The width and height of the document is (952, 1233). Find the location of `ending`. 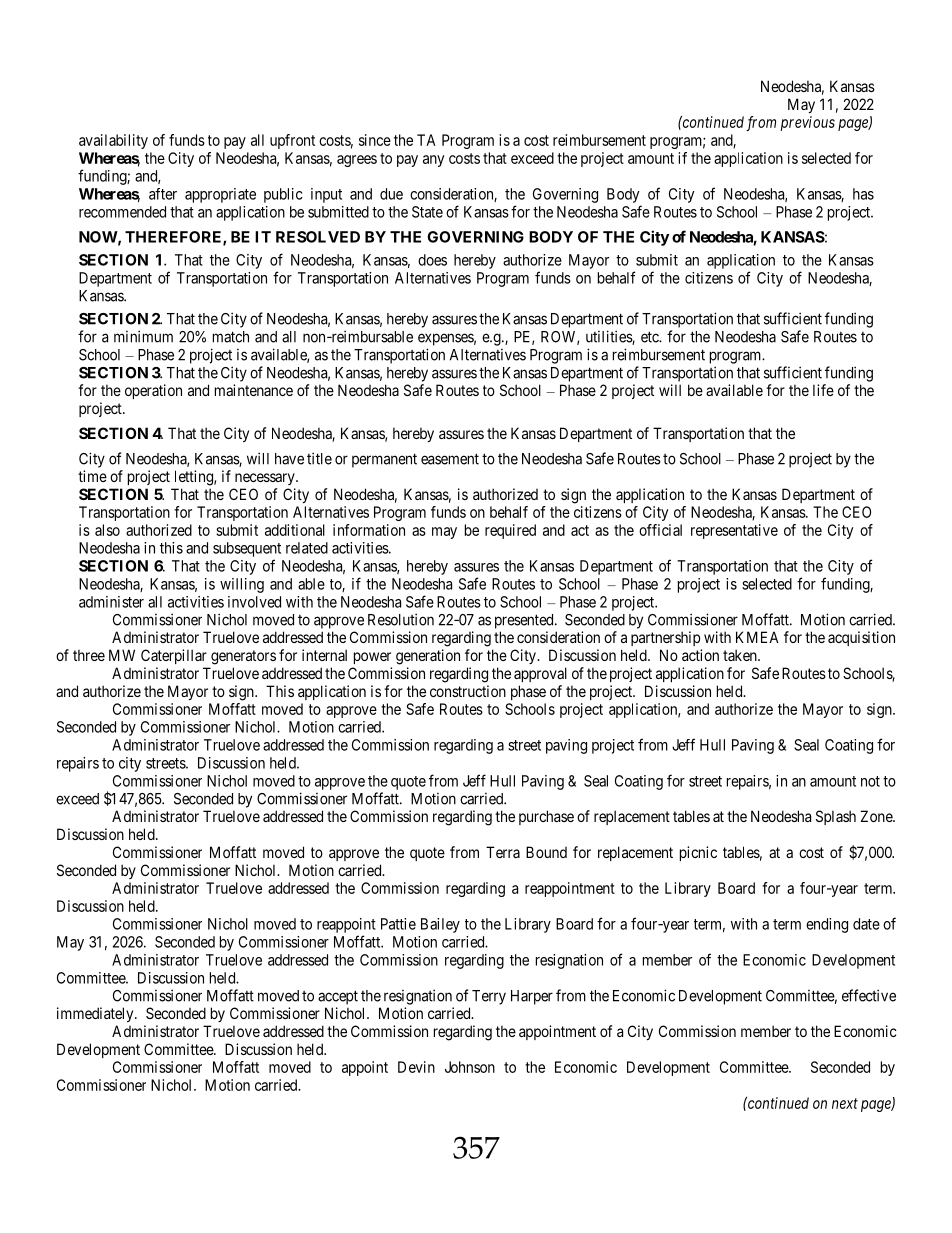

ending is located at coordinates (827, 925).
